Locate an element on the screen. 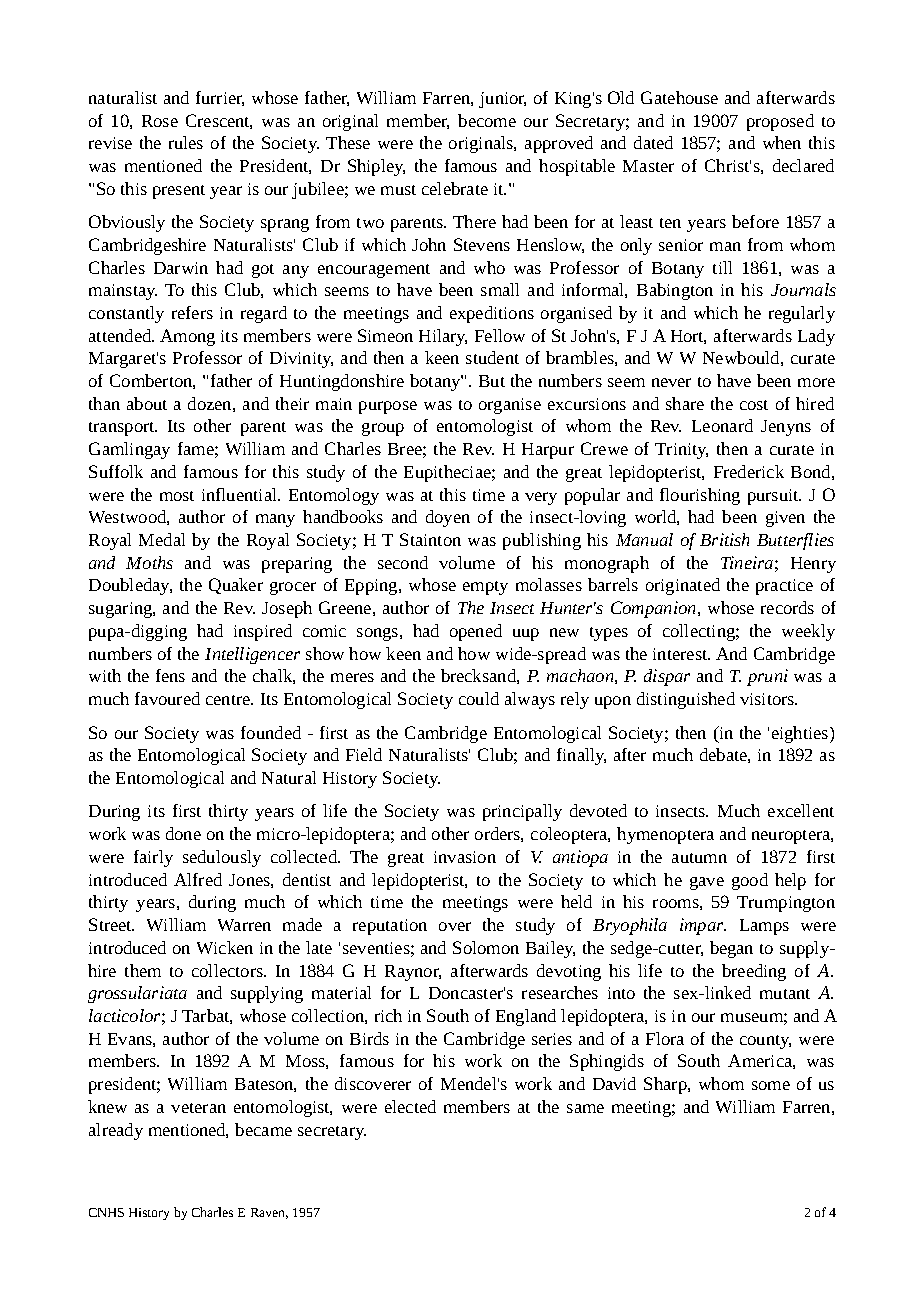  veteran is located at coordinates (198, 1108).
